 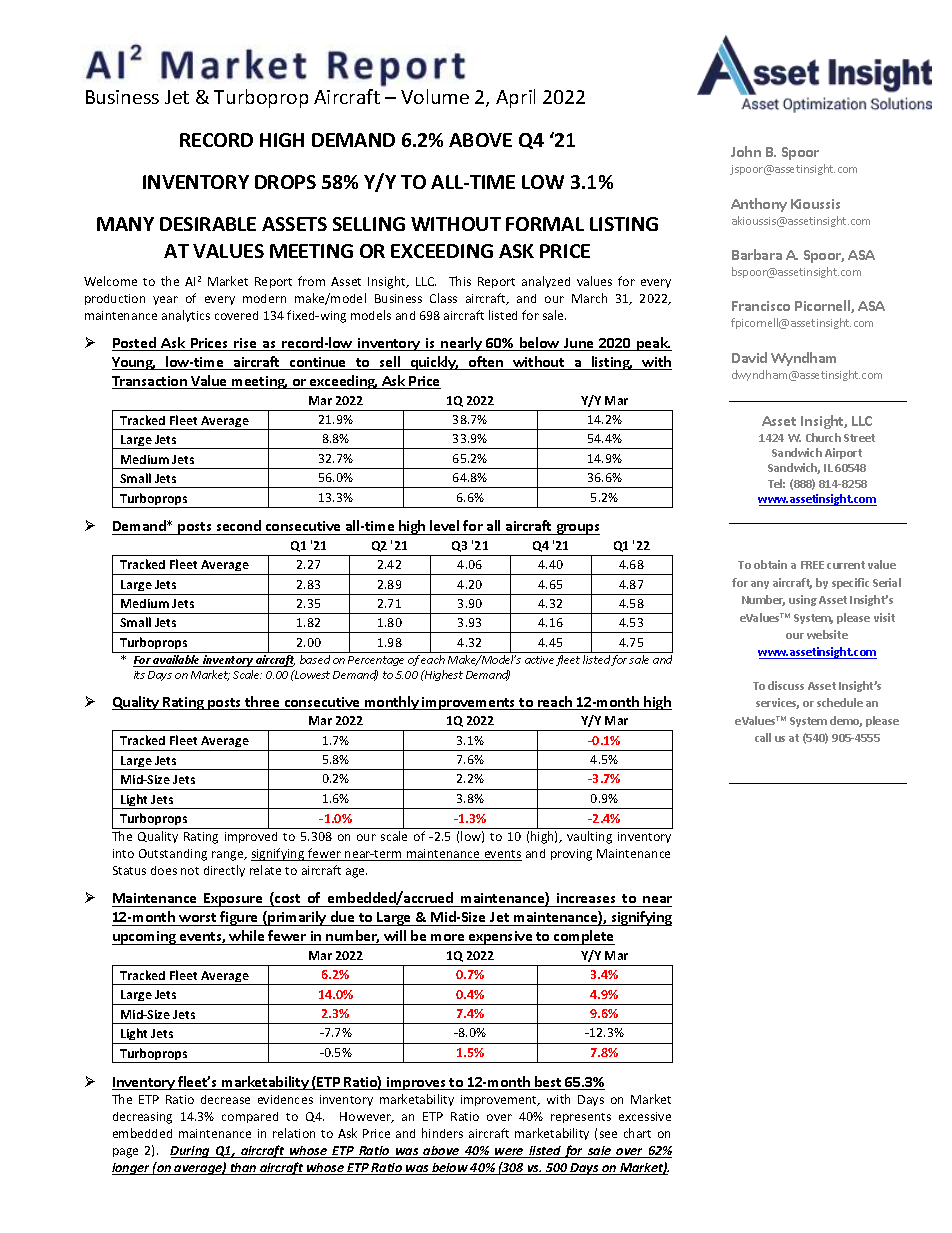 What do you see at coordinates (191, 1152) in the screenshot?
I see `During` at bounding box center [191, 1152].
